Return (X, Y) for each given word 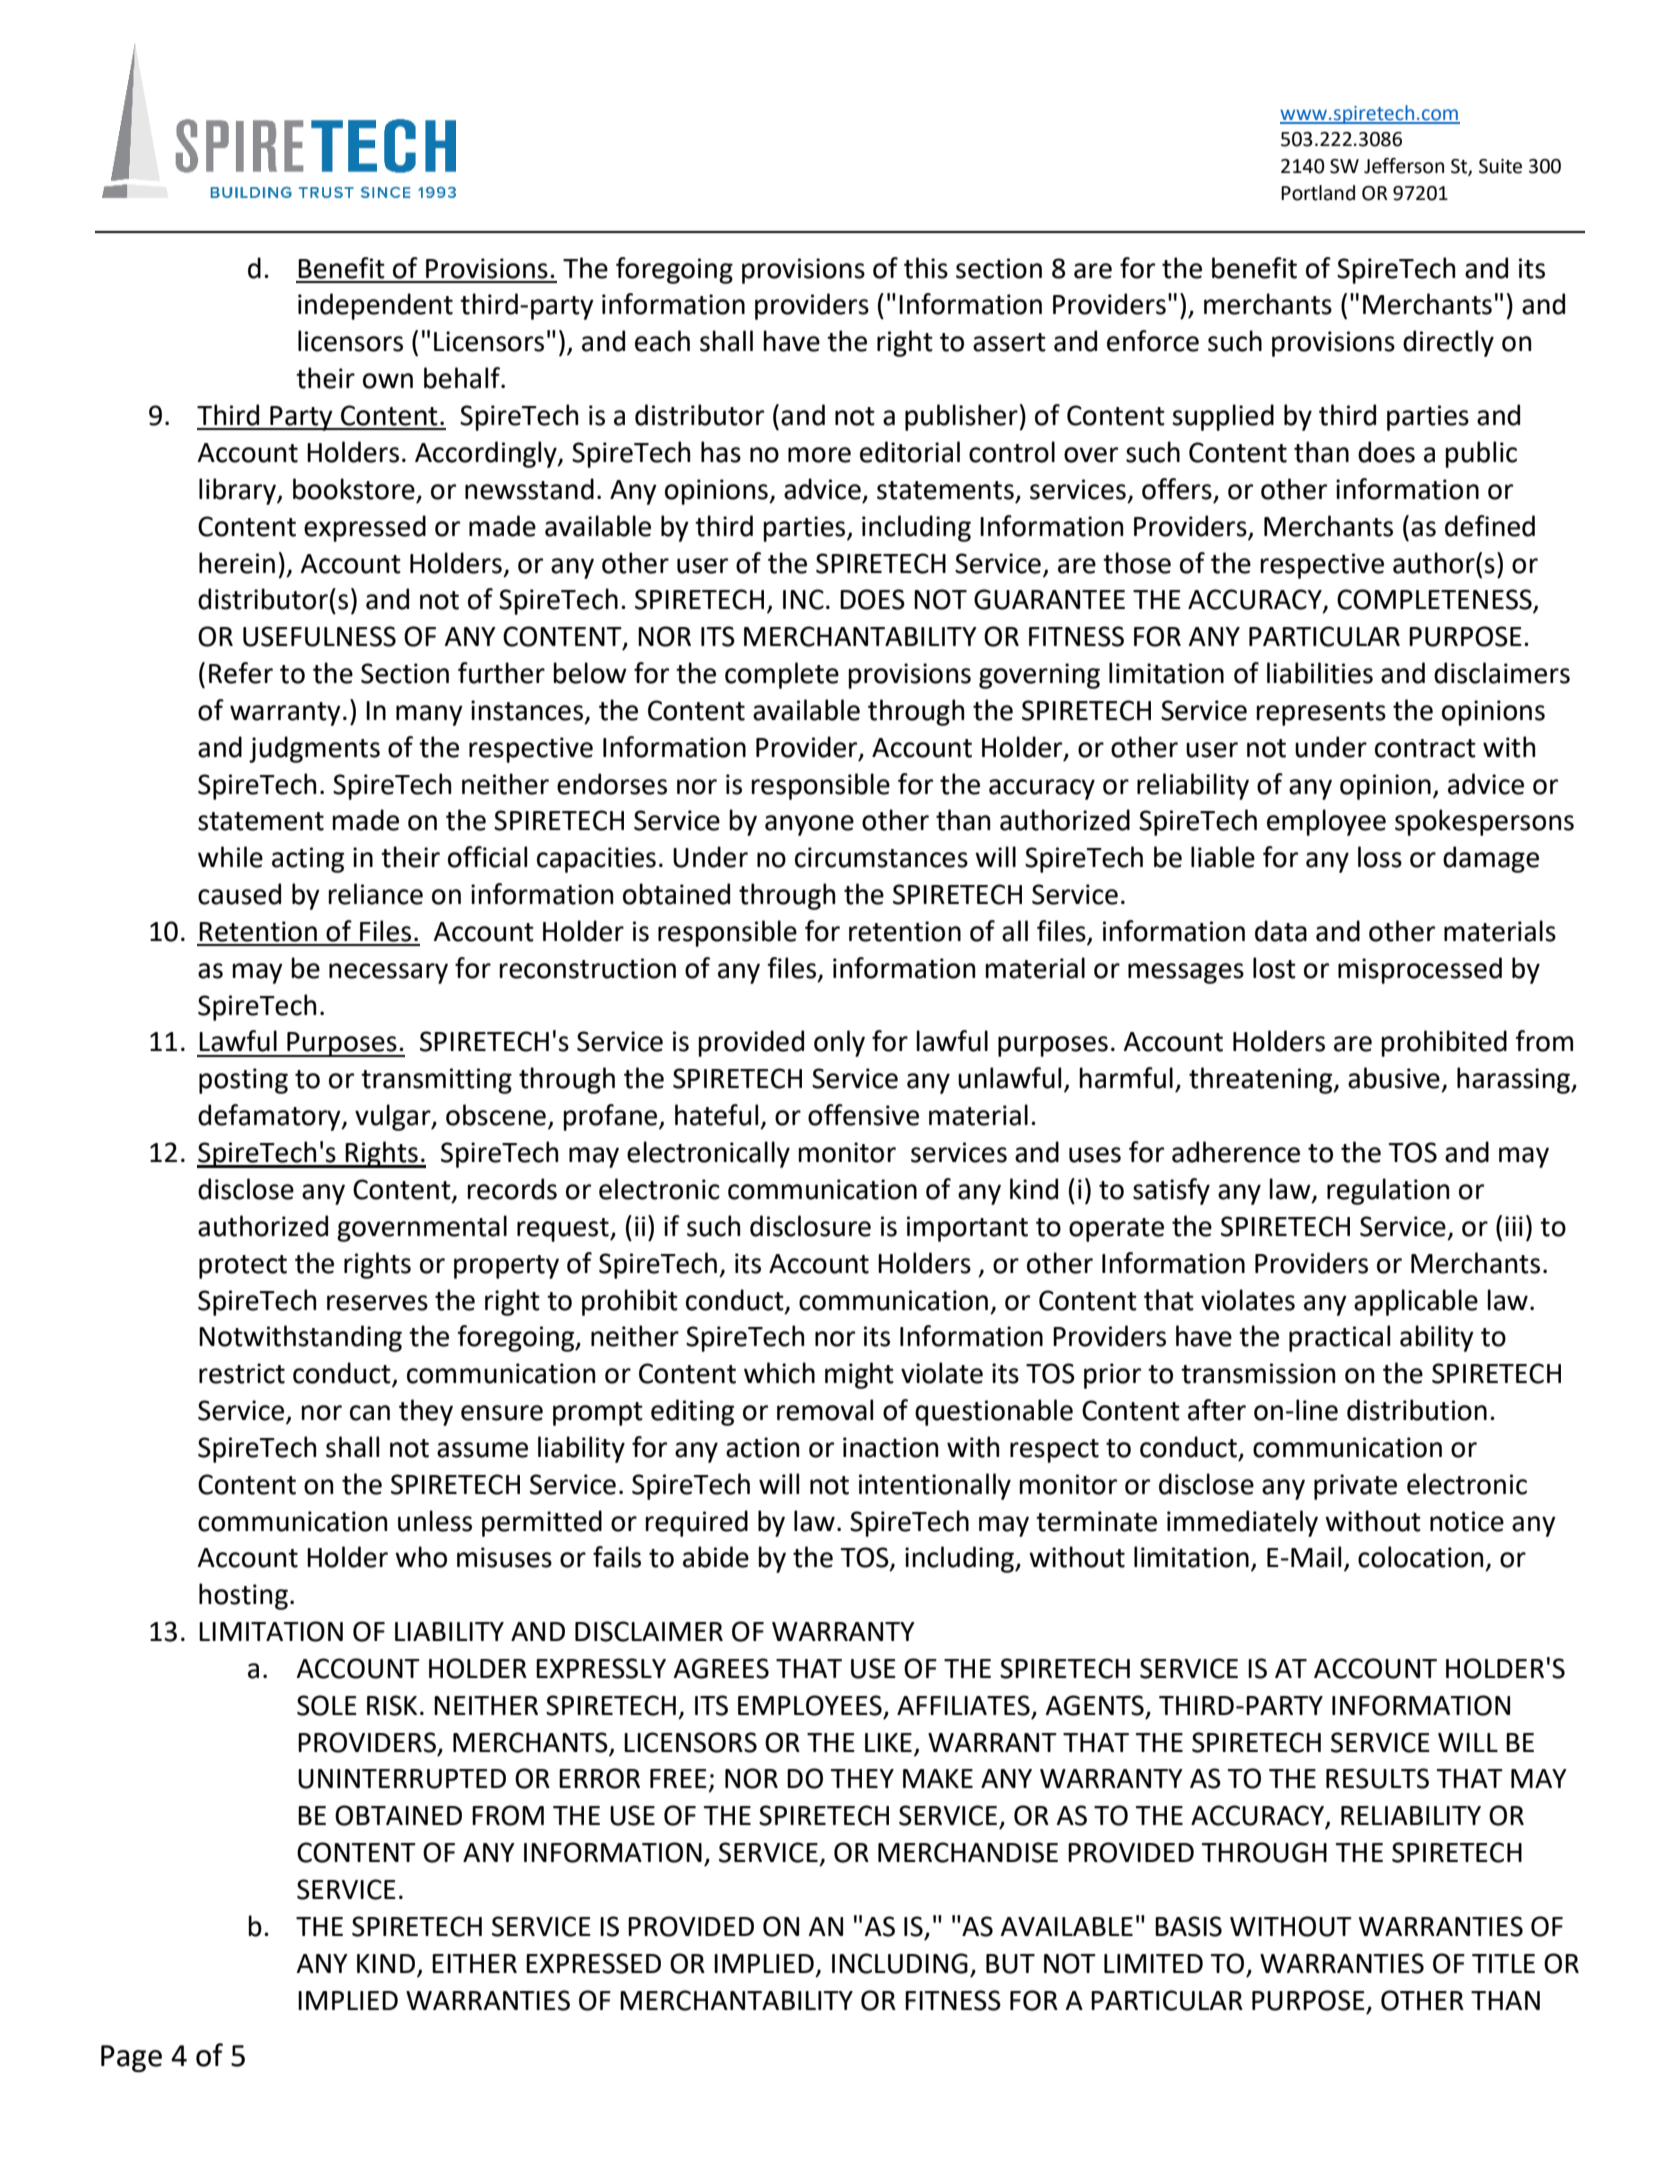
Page (131, 2058)
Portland (1318, 193)
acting (308, 860)
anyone (809, 825)
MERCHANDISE (968, 1852)
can (370, 1413)
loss (1380, 857)
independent (375, 306)
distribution (1417, 1410)
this (926, 268)
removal (825, 1410)
